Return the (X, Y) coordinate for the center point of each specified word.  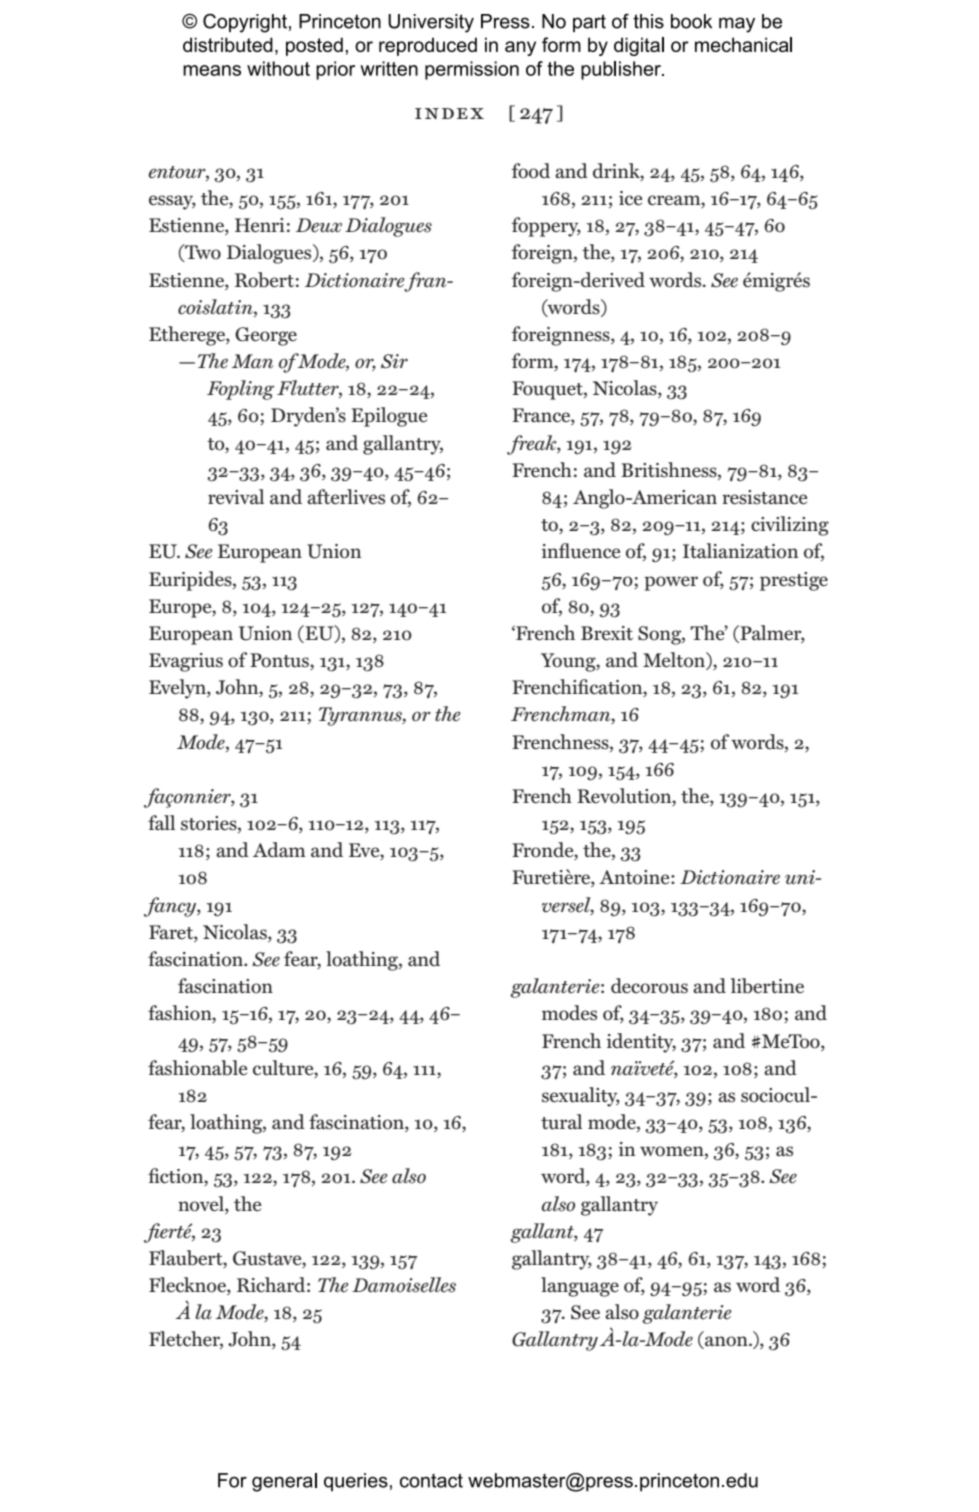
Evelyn (178, 689)
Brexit (607, 633)
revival (236, 497)
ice (630, 198)
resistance (764, 497)
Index (449, 113)
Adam (279, 849)
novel (202, 1204)
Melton (675, 661)
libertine (767, 986)
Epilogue (389, 417)
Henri (260, 225)
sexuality (581, 1097)
